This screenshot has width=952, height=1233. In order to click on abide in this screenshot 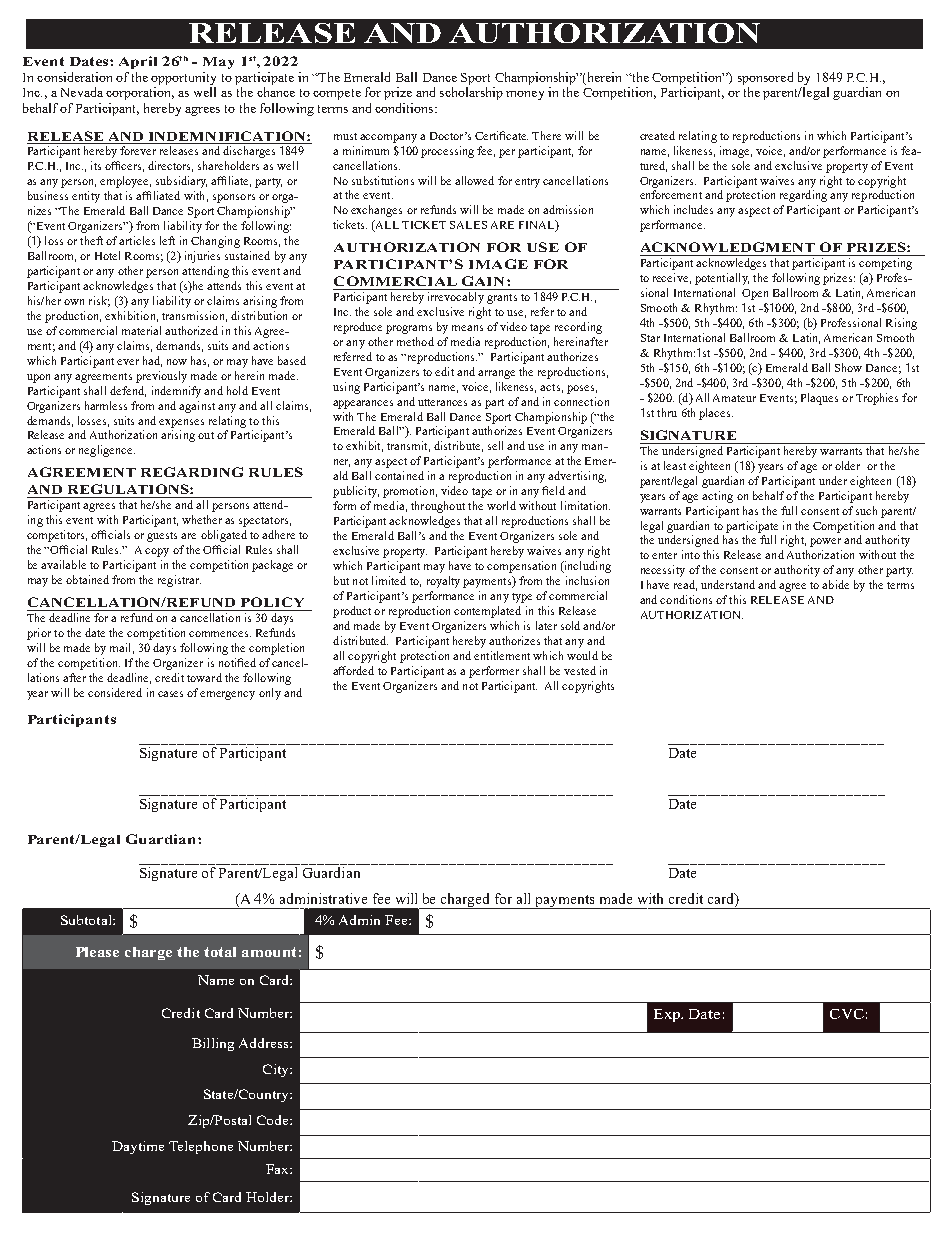, I will do `click(835, 584)`.
